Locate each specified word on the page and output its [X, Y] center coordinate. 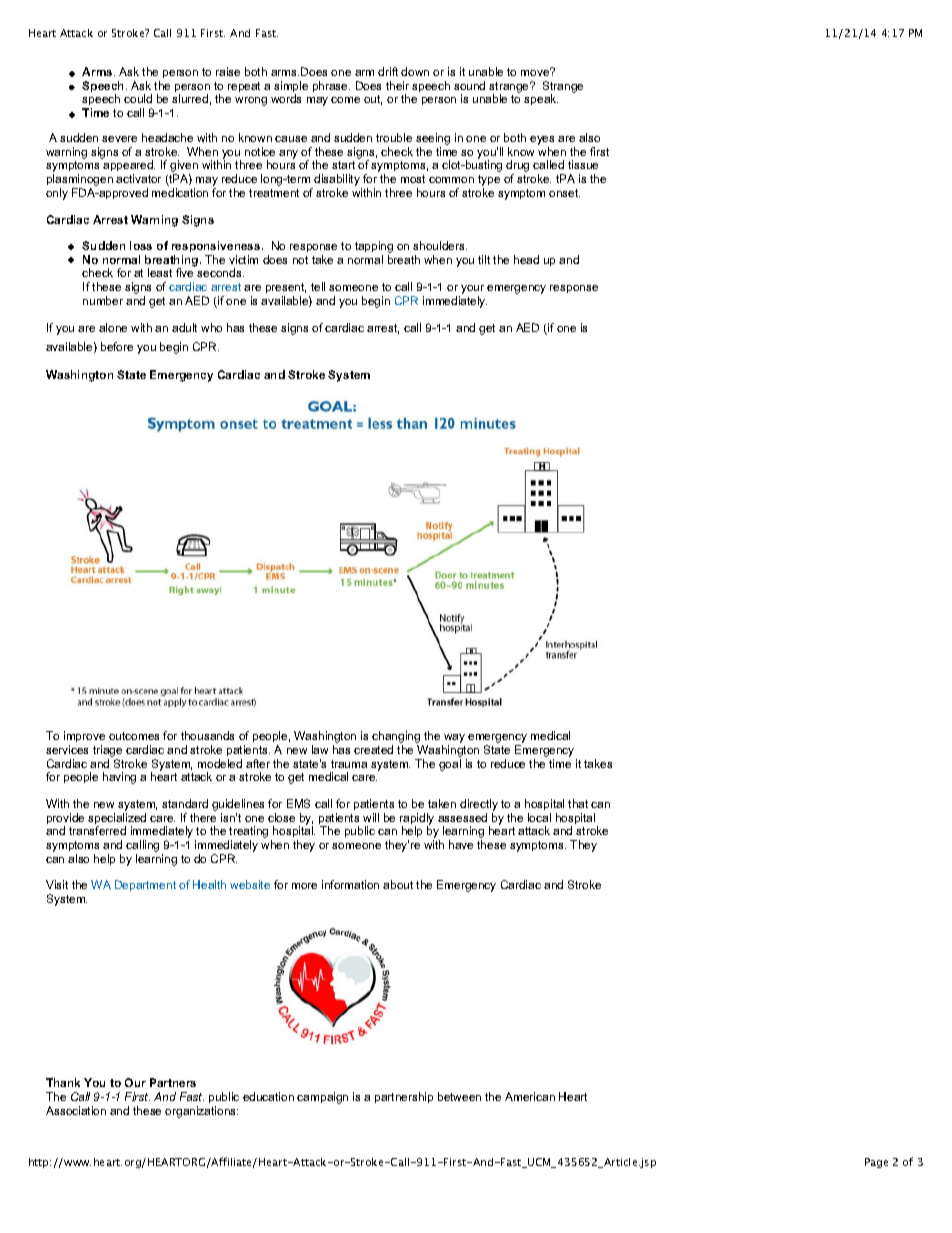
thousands [207, 735]
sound [469, 85]
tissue [583, 164]
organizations [201, 1112]
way [453, 740]
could [138, 98]
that [578, 803]
